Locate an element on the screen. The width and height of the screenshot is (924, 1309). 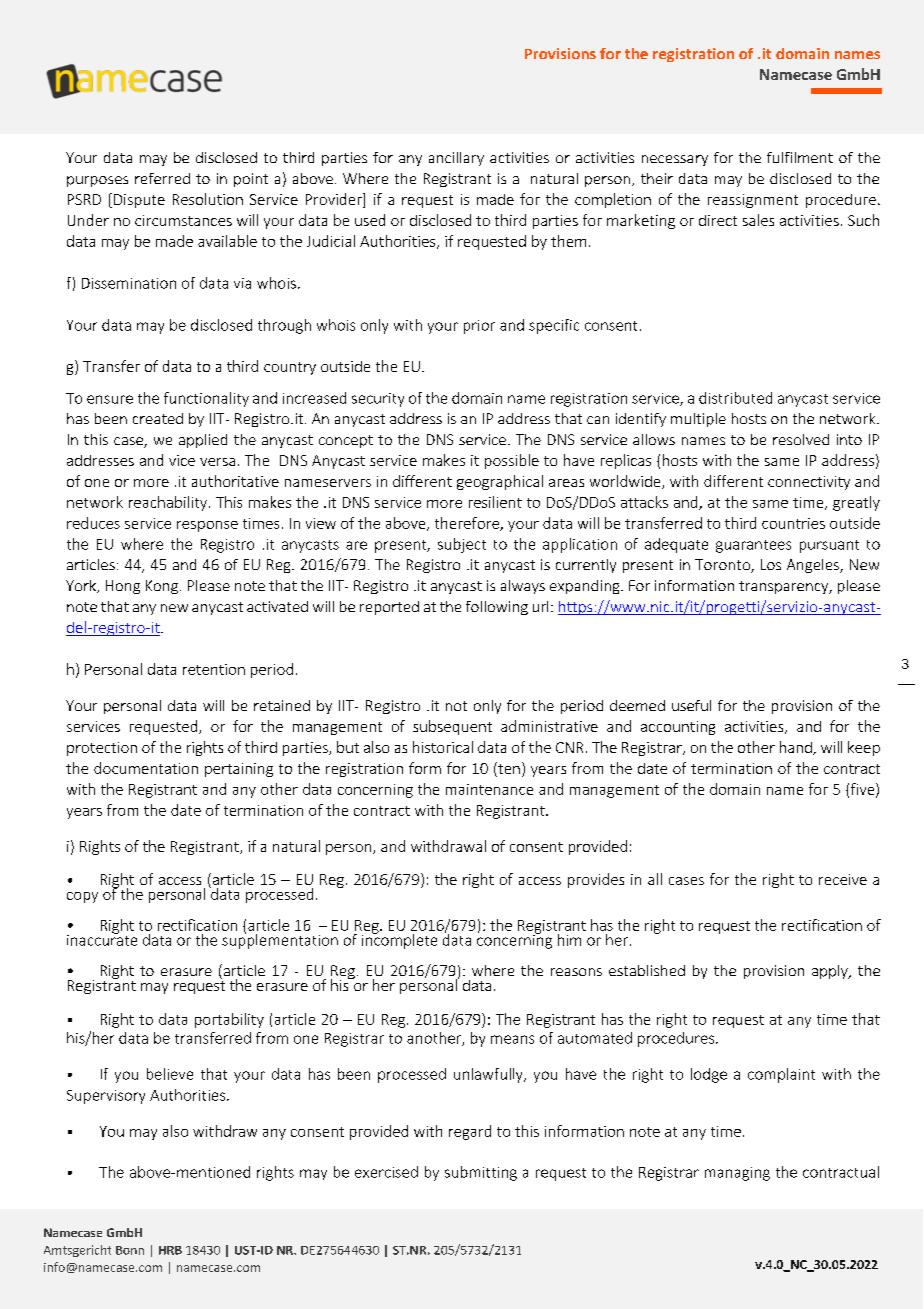
referred is located at coordinates (162, 178).
